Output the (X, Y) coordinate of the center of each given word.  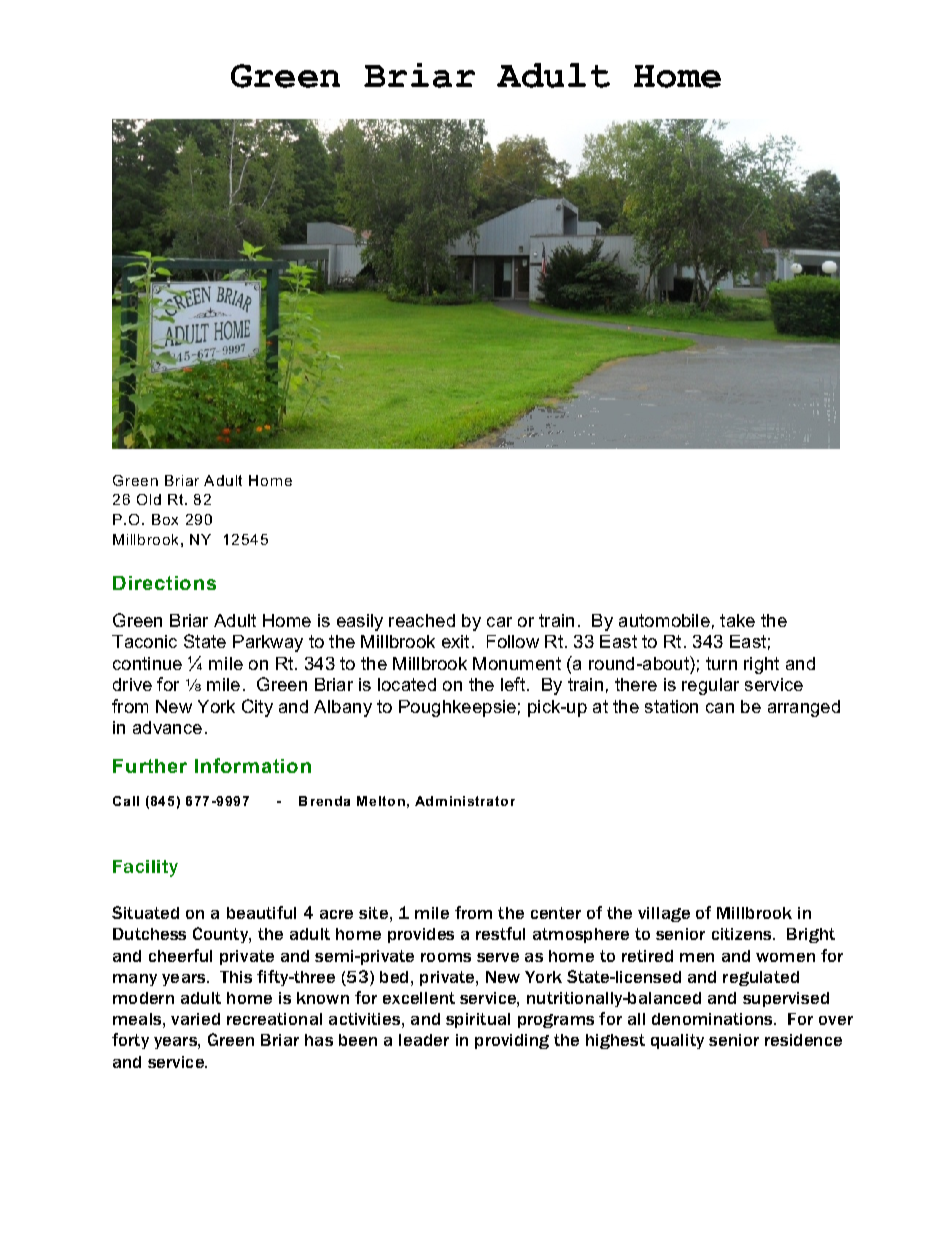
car (499, 622)
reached (422, 620)
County (221, 935)
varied (195, 1019)
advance (167, 727)
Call (126, 801)
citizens (743, 934)
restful (500, 933)
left (513, 684)
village (664, 914)
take (737, 620)
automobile (664, 620)
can (720, 708)
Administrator (465, 801)
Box (165, 519)
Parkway (268, 643)
